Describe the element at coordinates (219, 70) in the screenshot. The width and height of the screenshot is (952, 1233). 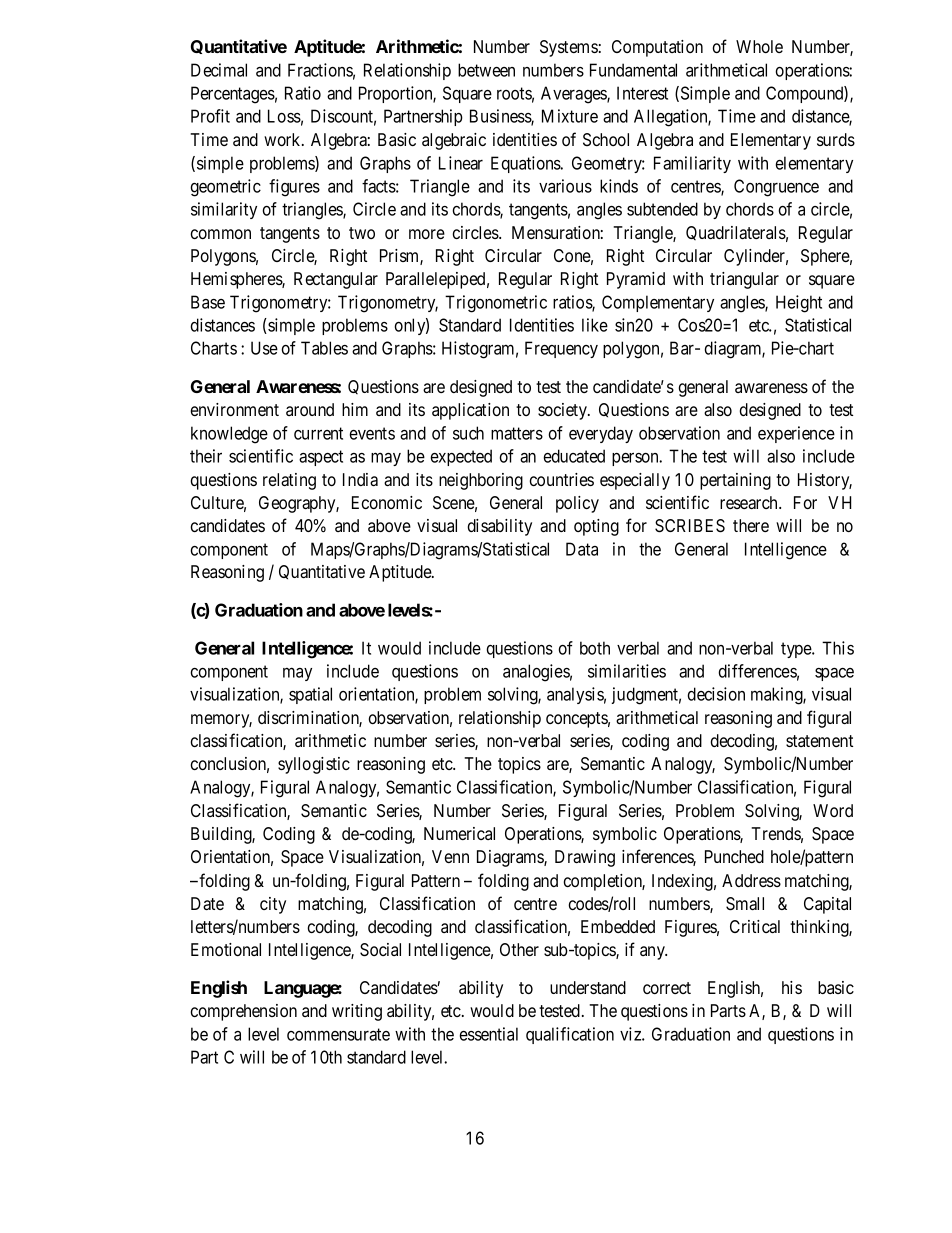
I see `Decimal` at that location.
